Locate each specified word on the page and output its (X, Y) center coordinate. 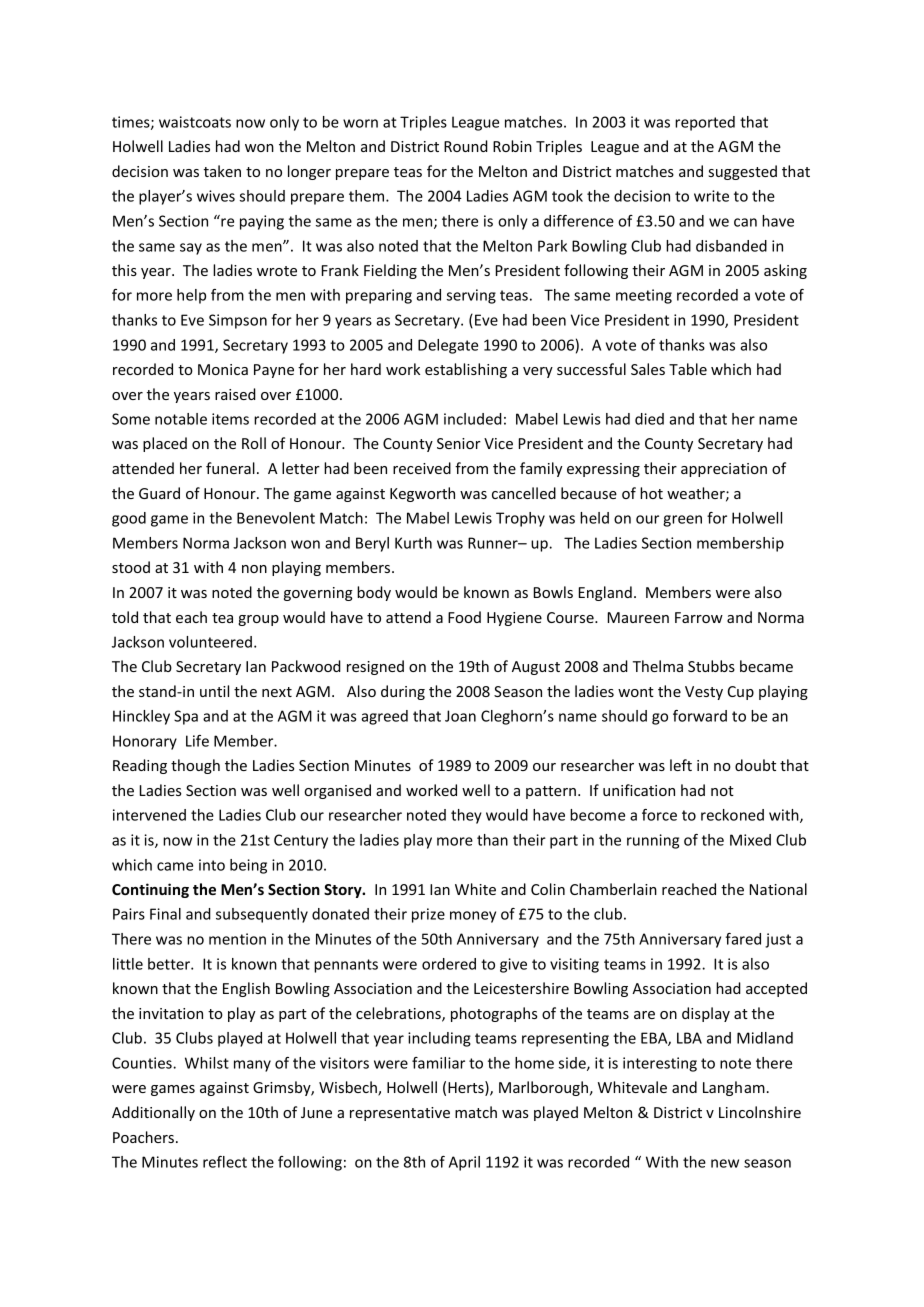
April (464, 1163)
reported (705, 123)
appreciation (724, 470)
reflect (225, 1162)
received (422, 468)
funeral (230, 468)
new (725, 1163)
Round (466, 146)
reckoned (732, 815)
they (466, 816)
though (195, 766)
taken (222, 171)
